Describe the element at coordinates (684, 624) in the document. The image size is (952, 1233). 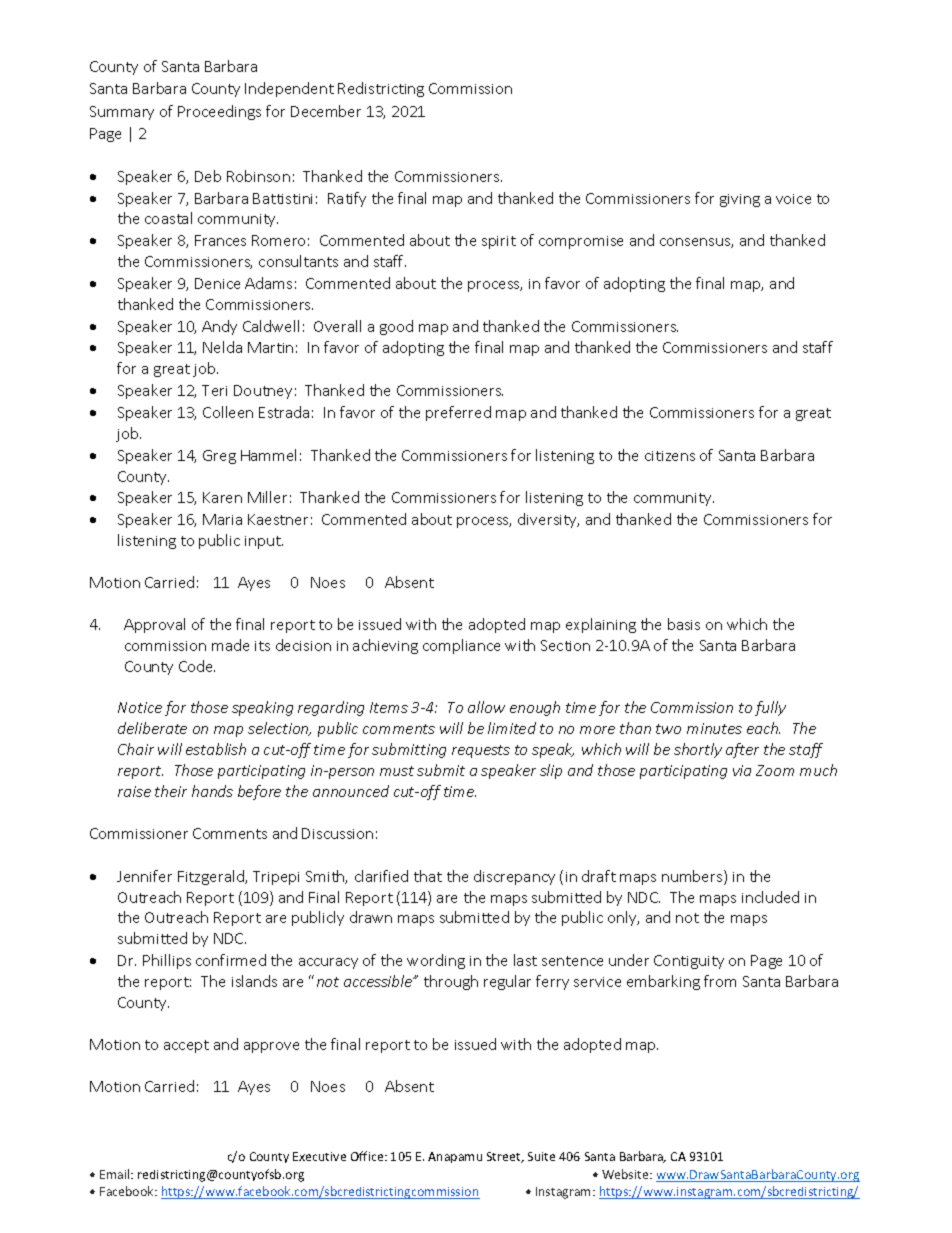
I see `basis` at that location.
